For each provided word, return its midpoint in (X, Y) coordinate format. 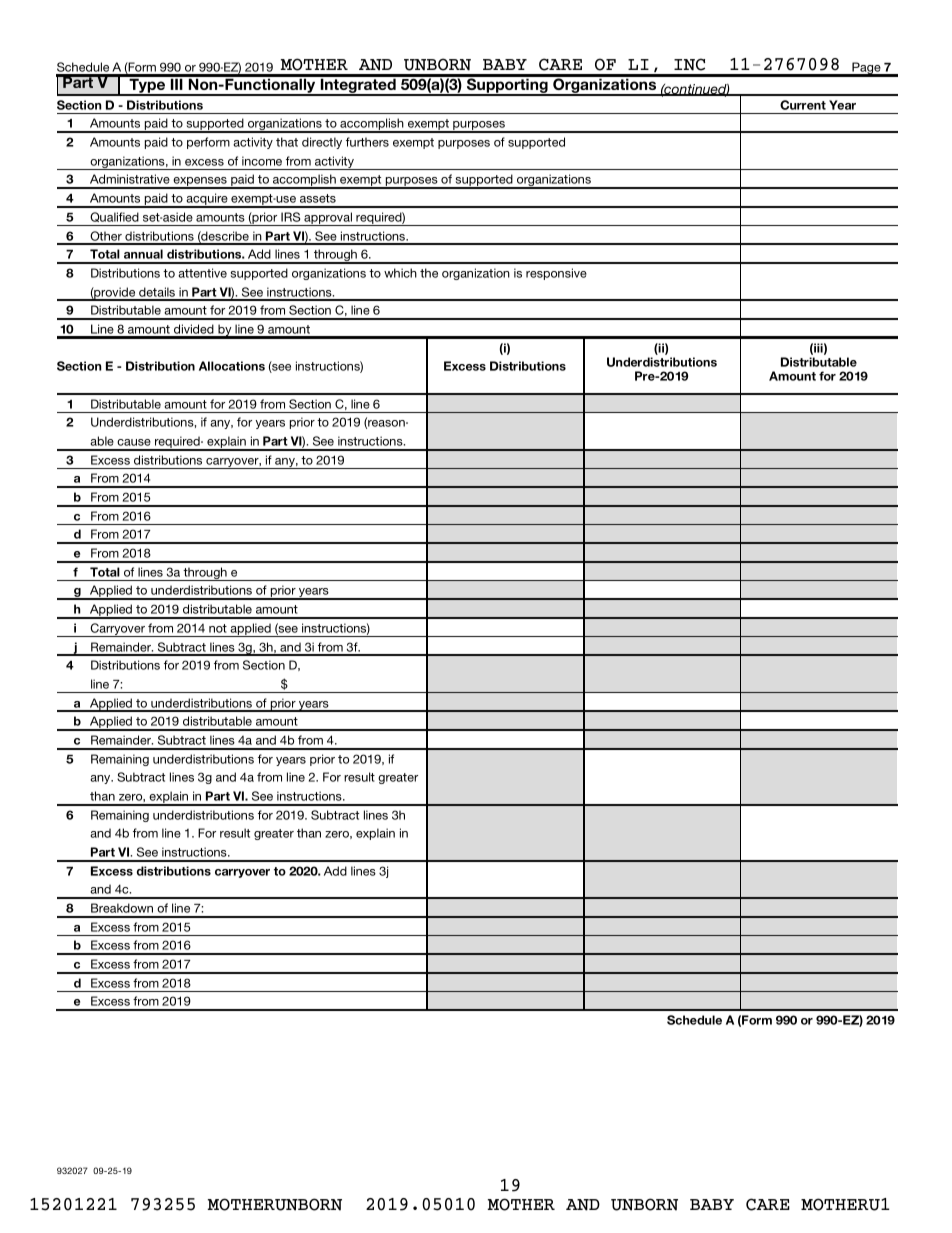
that (287, 142)
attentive (202, 273)
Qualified (114, 217)
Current (803, 105)
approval (328, 219)
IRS (290, 217)
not (218, 628)
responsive (556, 274)
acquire (207, 200)
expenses (200, 183)
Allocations (232, 366)
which (400, 273)
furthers (367, 142)
